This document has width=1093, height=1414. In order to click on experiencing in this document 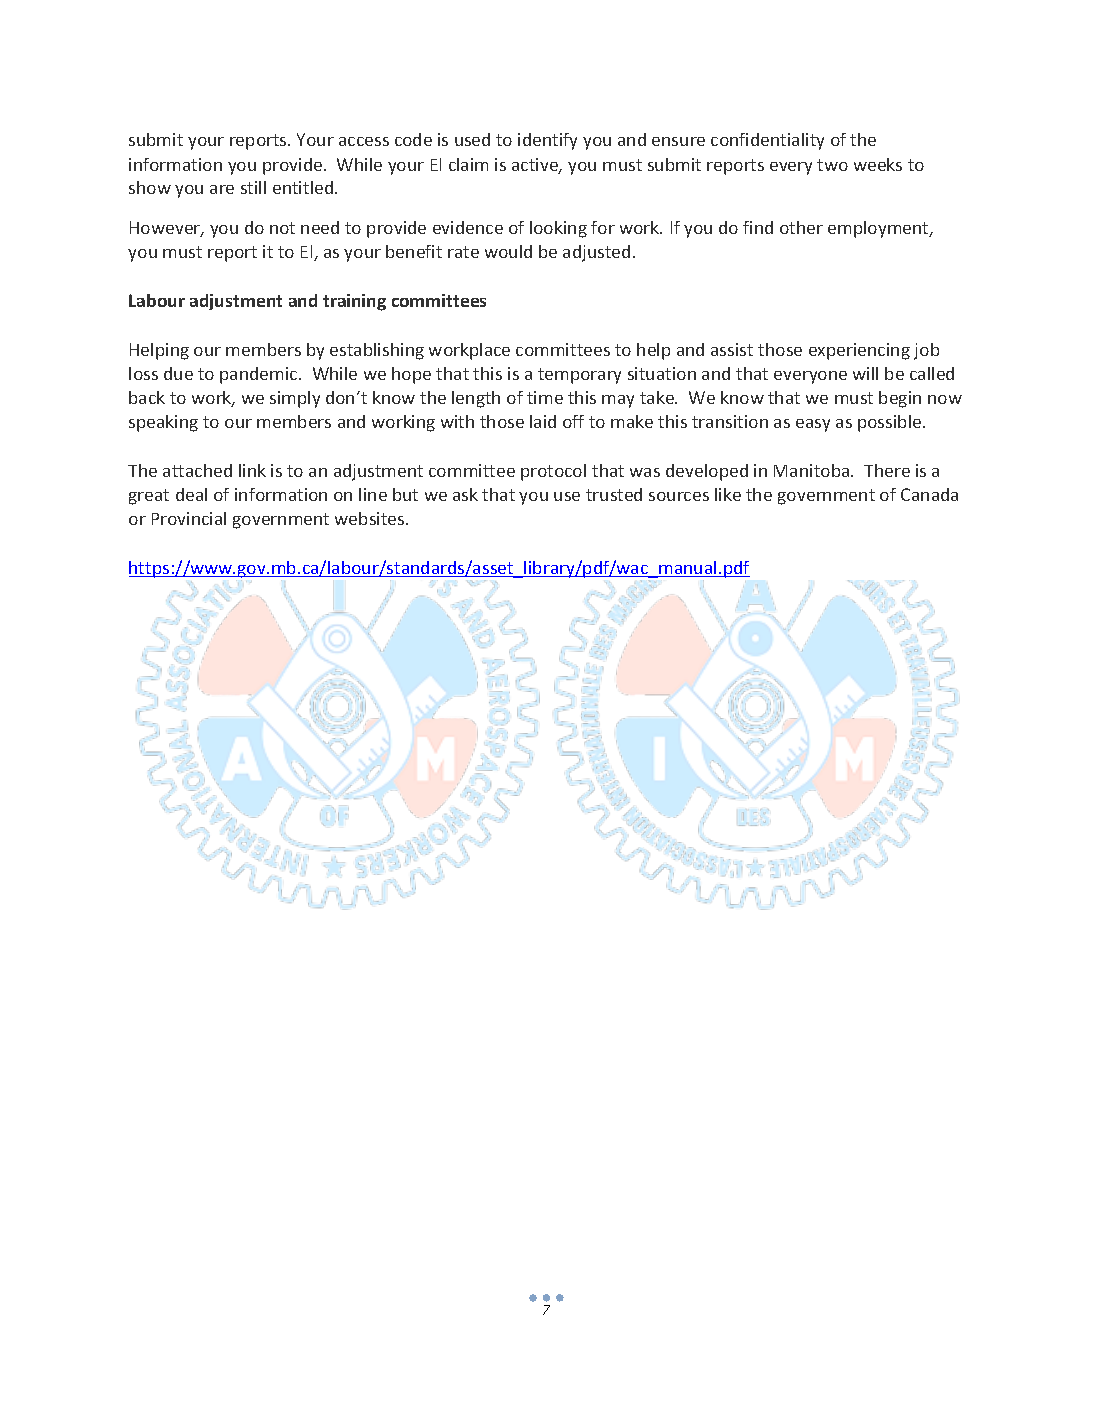, I will do `click(859, 351)`.
